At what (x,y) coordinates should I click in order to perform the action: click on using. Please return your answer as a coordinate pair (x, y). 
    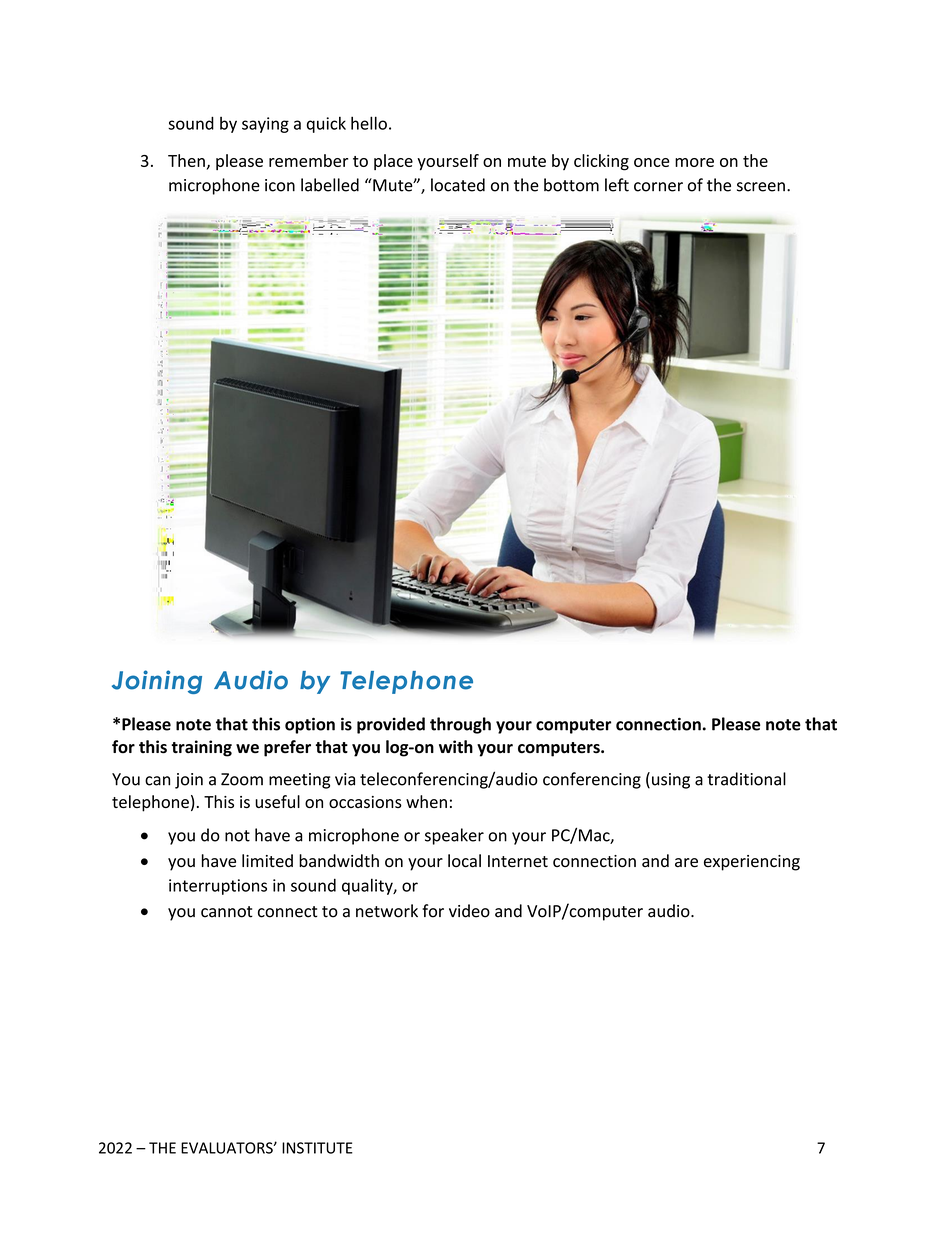
    Looking at the image, I should click on (671, 781).
